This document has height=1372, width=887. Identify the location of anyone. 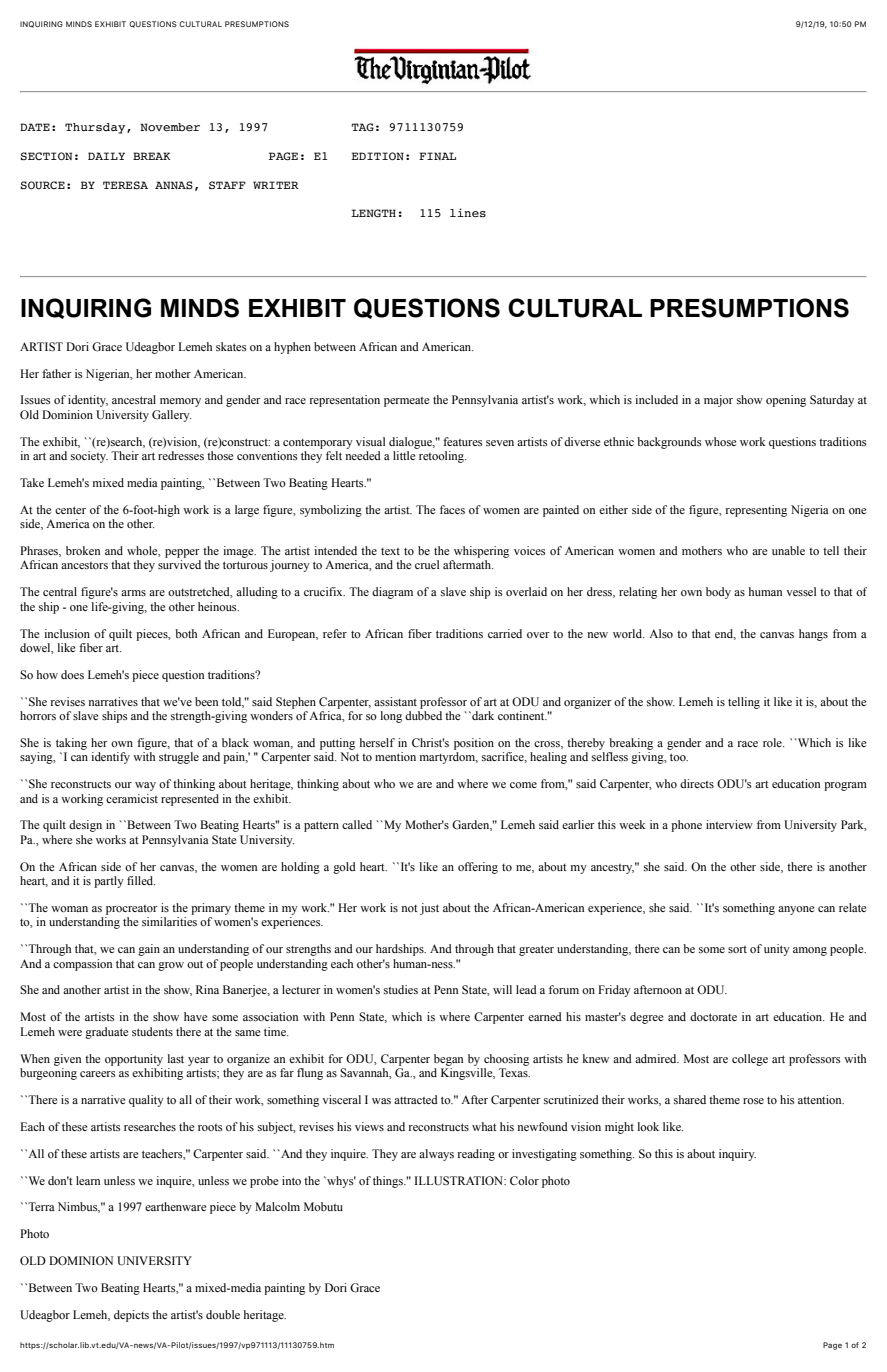
(796, 910).
